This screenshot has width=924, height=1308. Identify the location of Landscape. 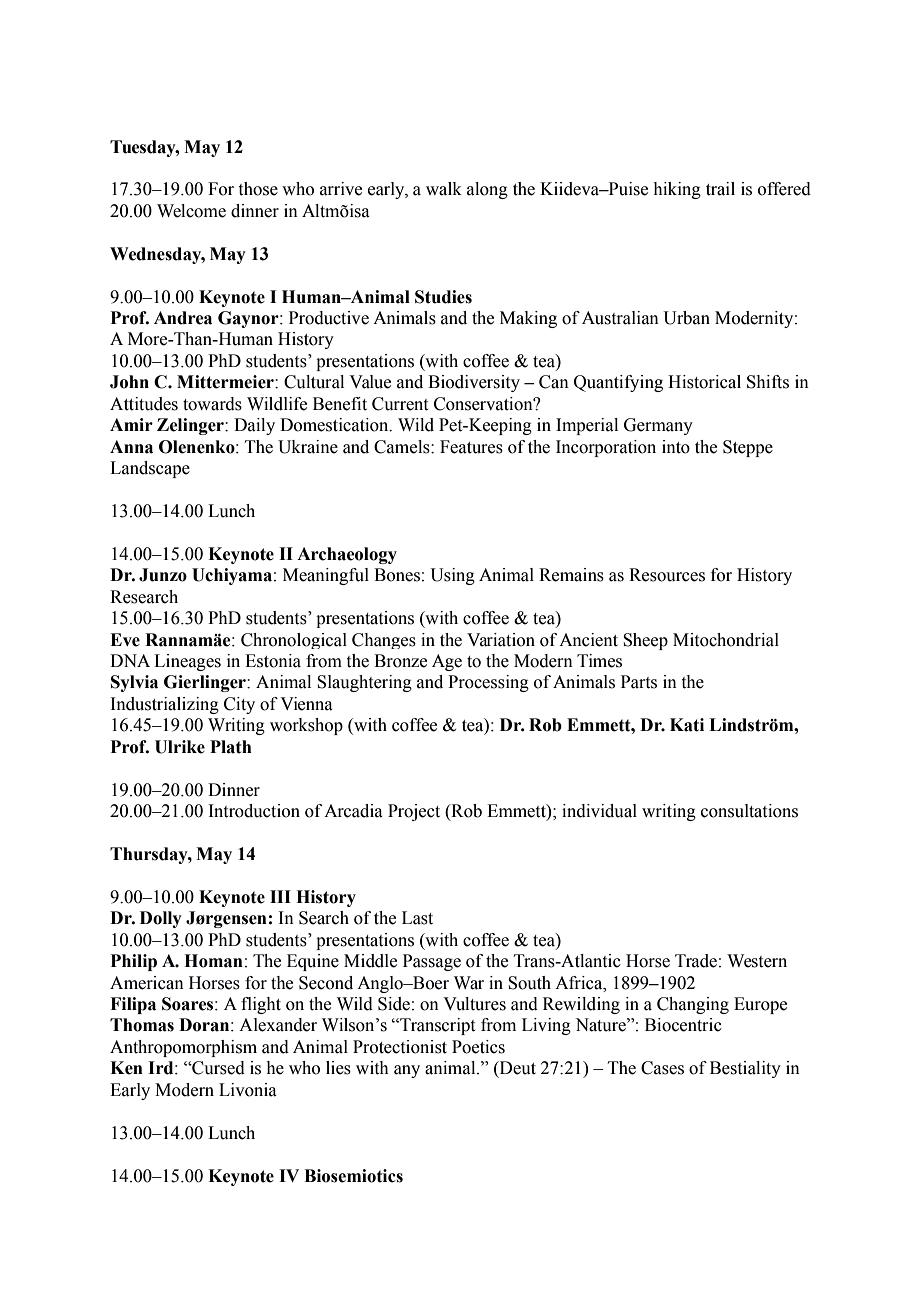
(150, 469).
